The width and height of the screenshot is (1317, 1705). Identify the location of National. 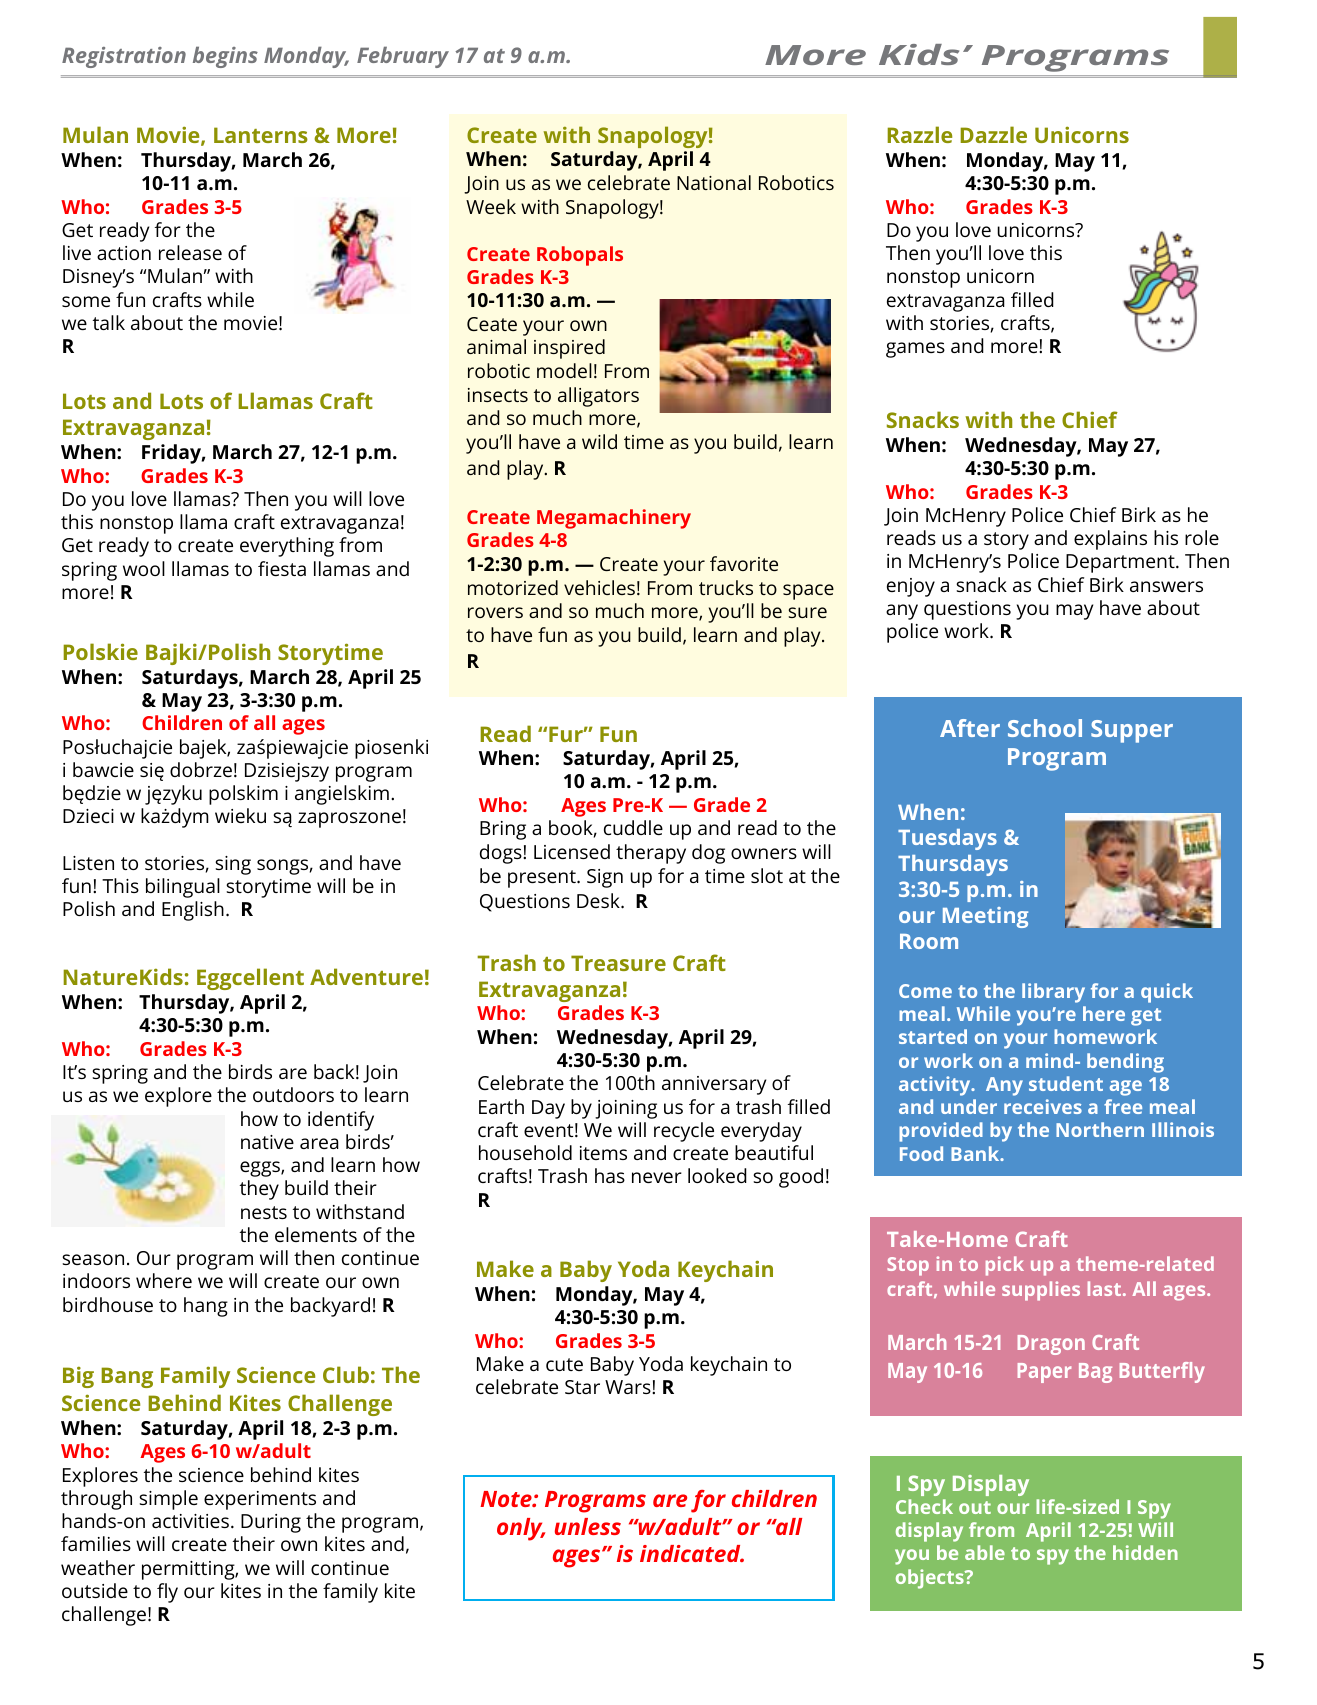
(714, 182).
